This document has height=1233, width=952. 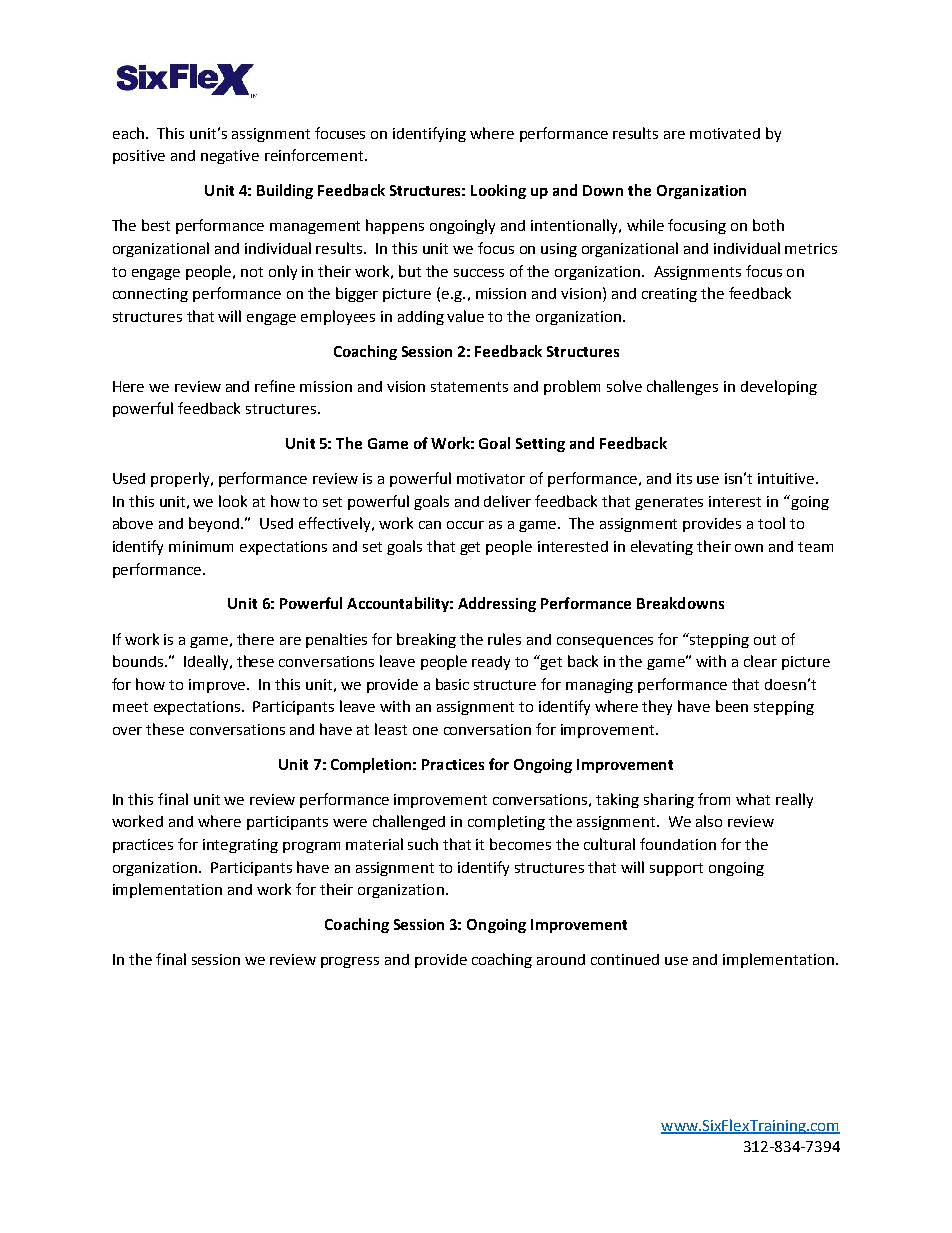 What do you see at coordinates (127, 731) in the document?
I see `over` at bounding box center [127, 731].
